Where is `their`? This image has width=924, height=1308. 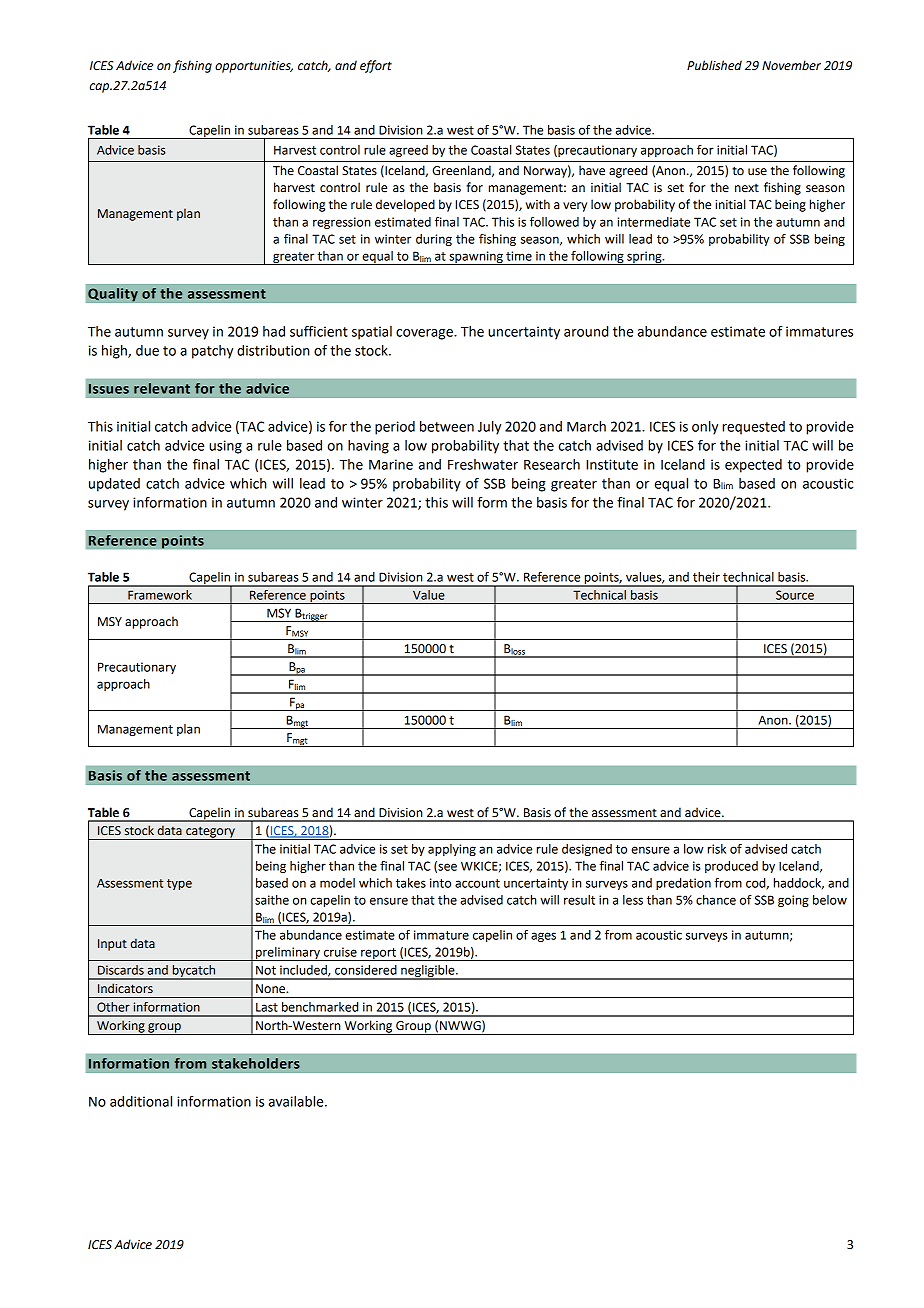 their is located at coordinates (706, 577).
